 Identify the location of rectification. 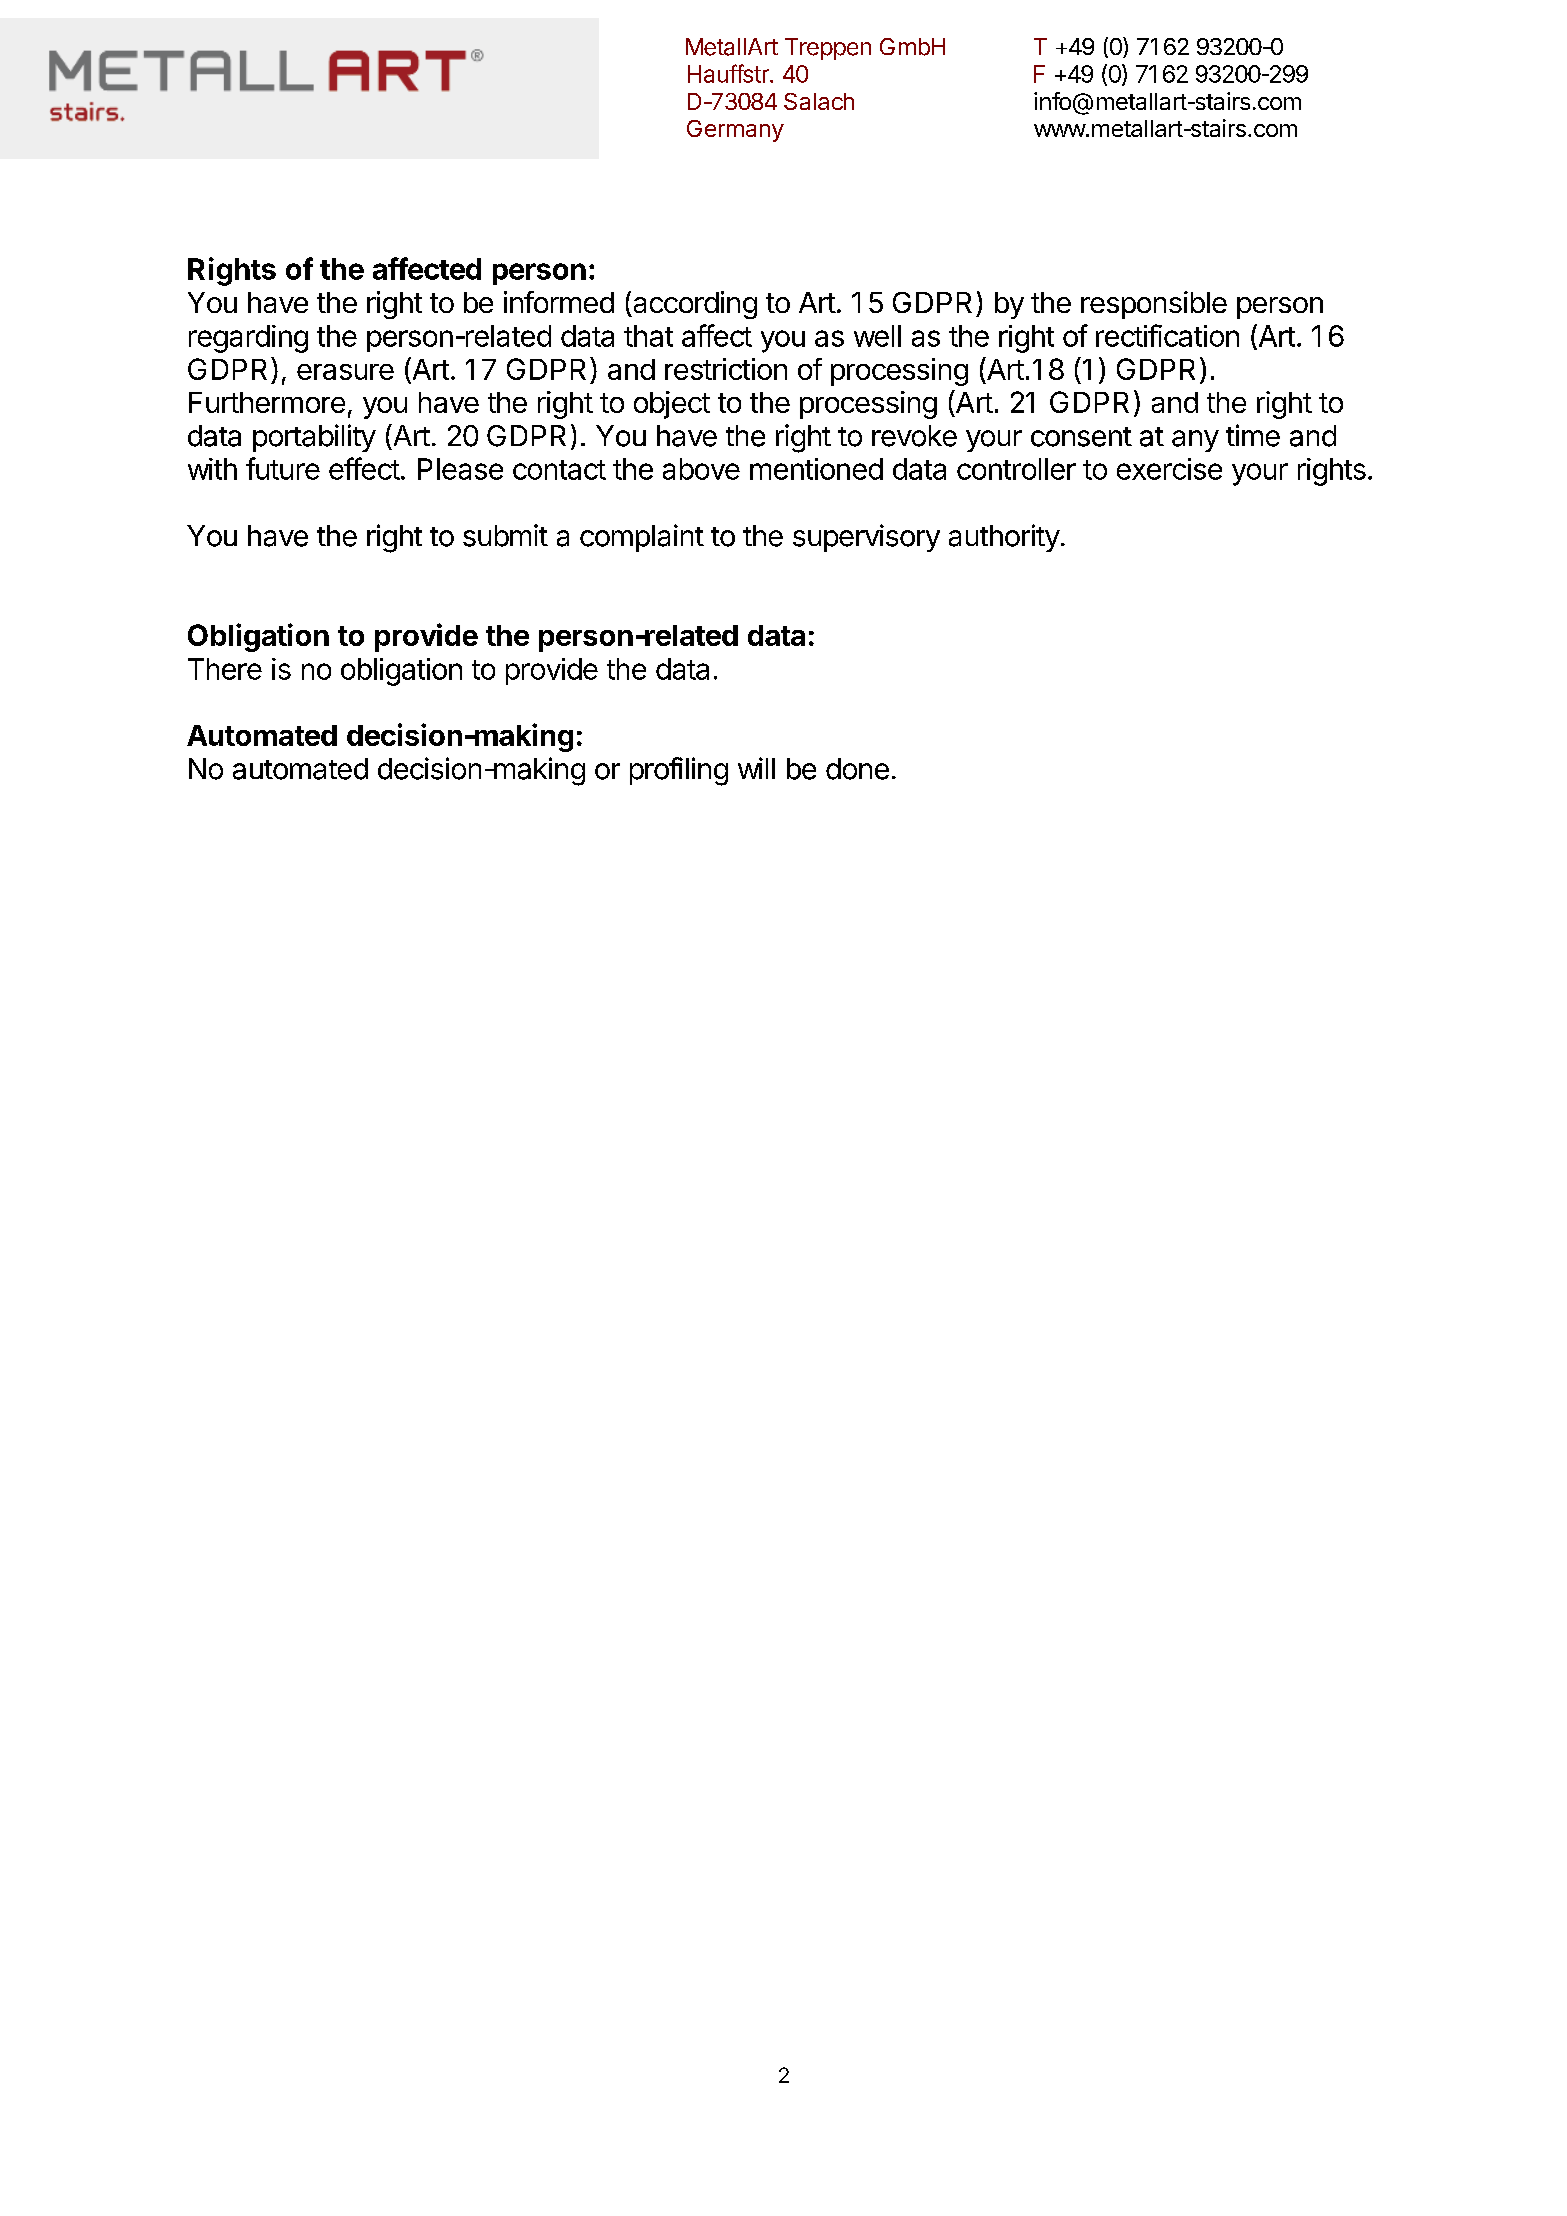
(1167, 335).
